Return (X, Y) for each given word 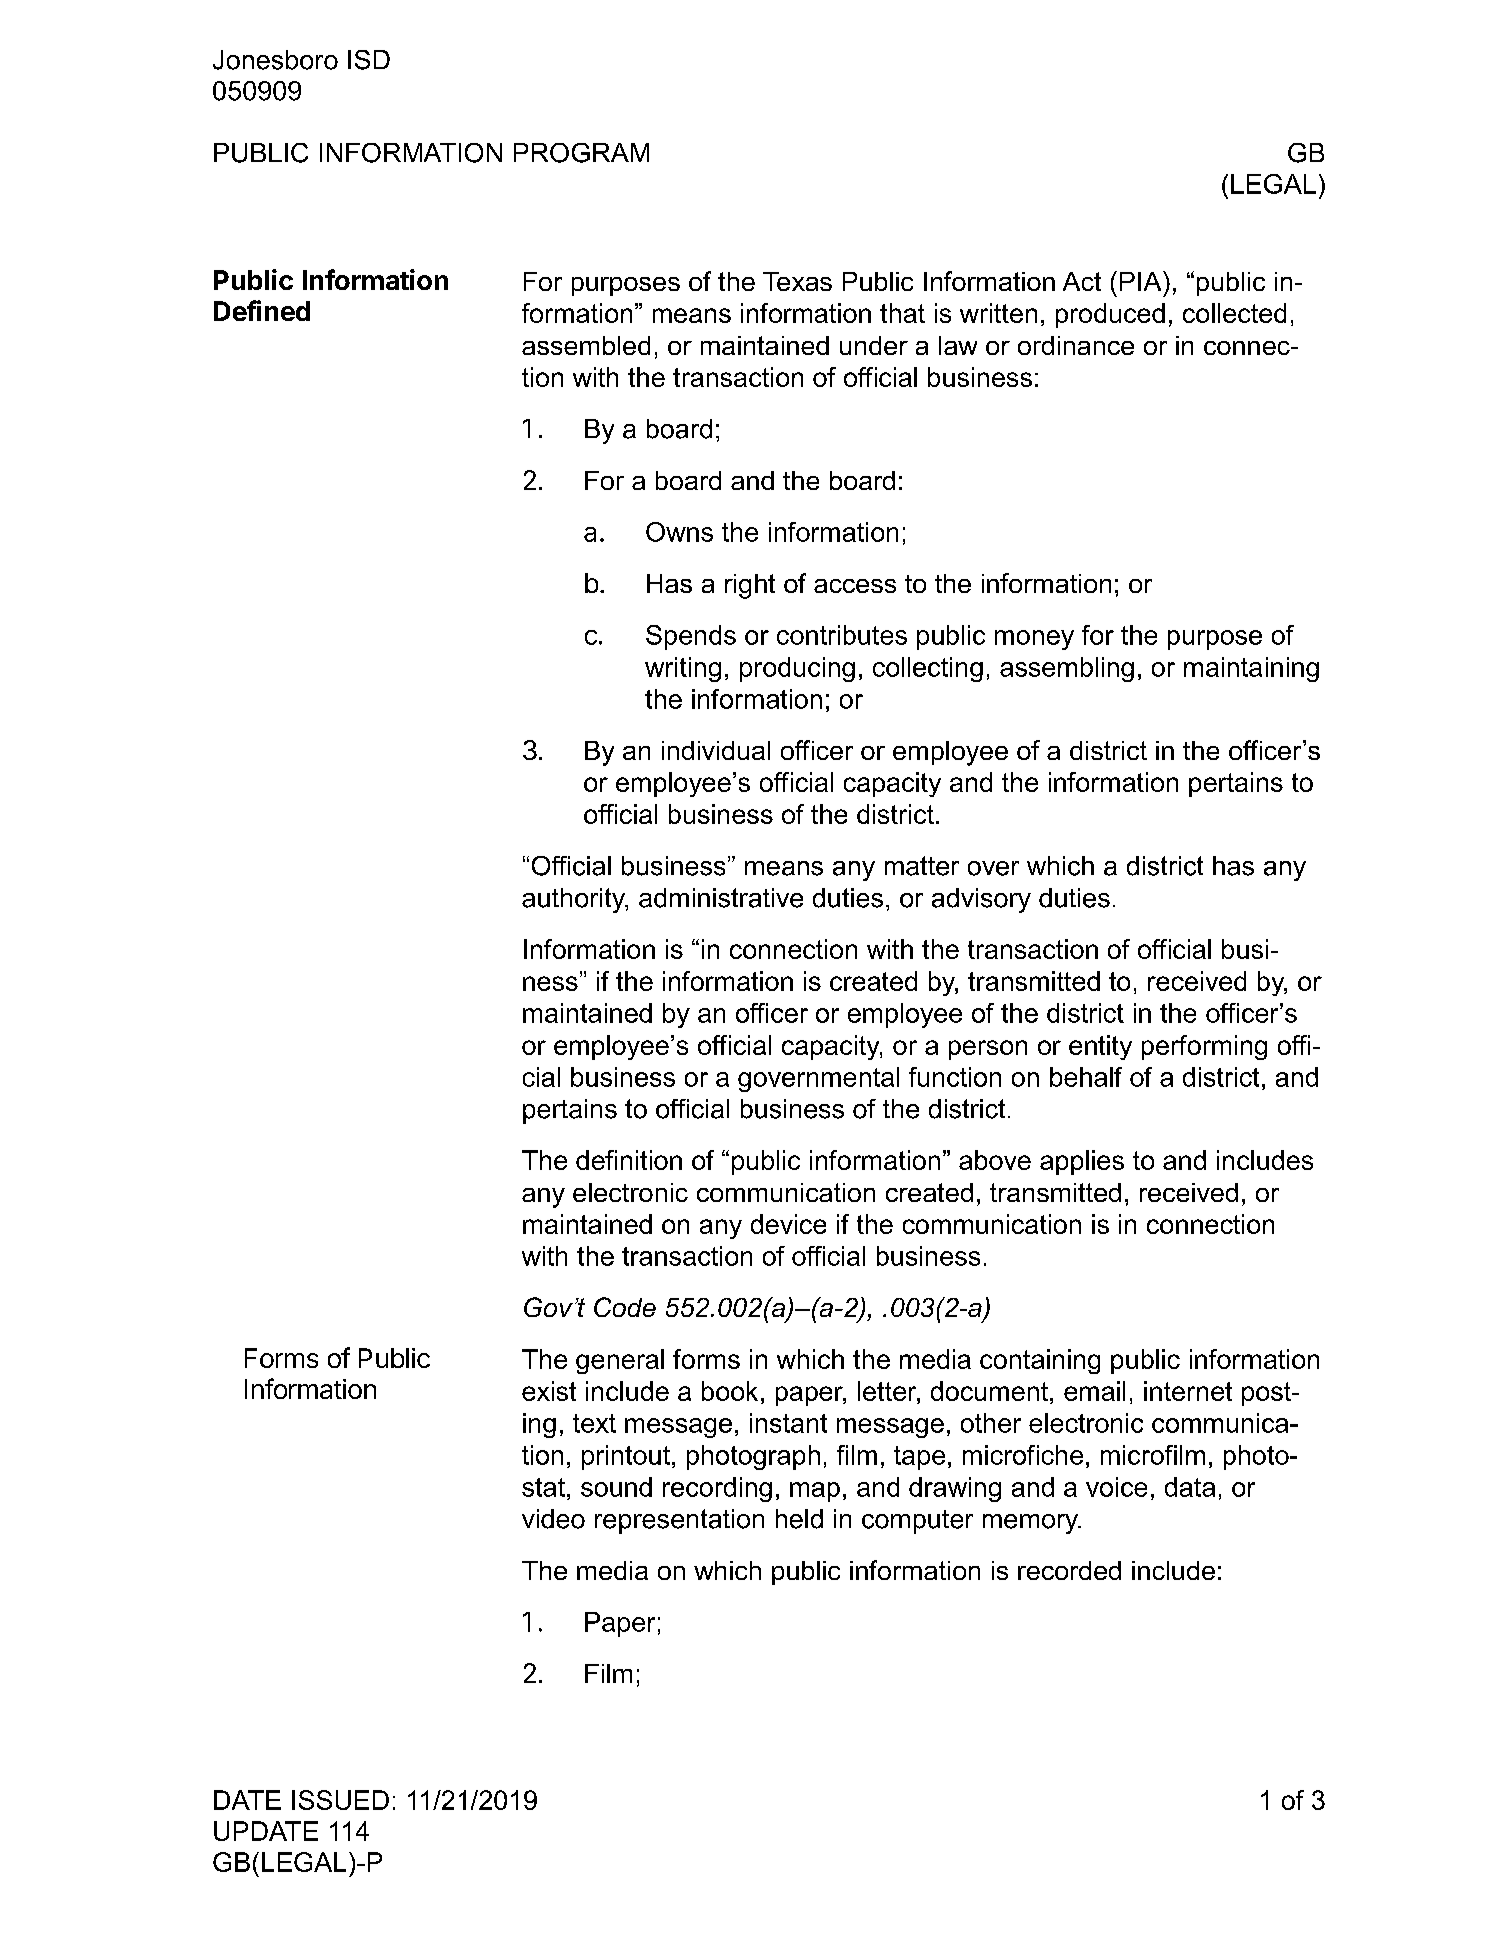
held (799, 1519)
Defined (262, 310)
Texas (797, 281)
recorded (1069, 1570)
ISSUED (340, 1800)
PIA (1142, 281)
